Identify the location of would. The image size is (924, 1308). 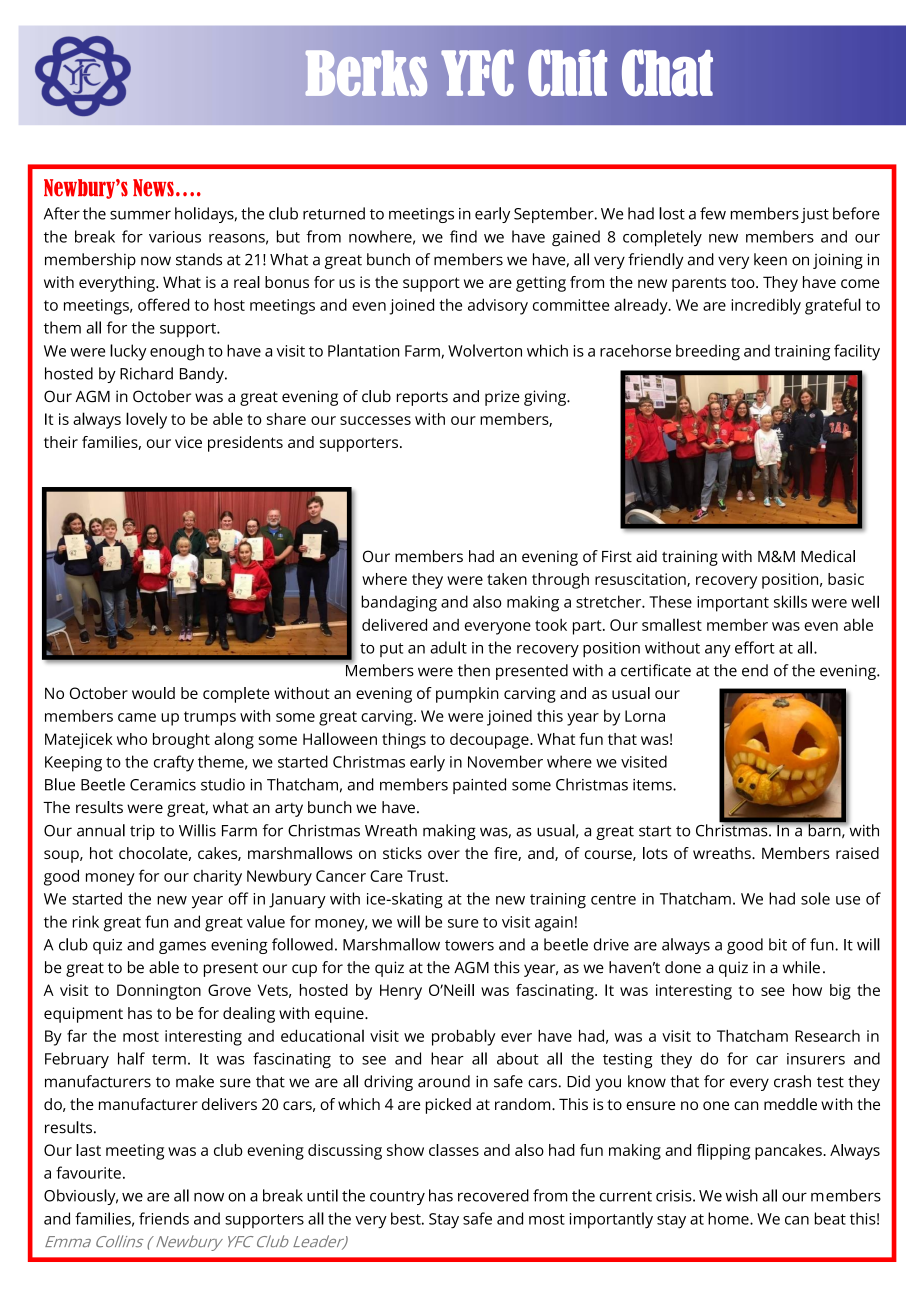
(153, 693).
